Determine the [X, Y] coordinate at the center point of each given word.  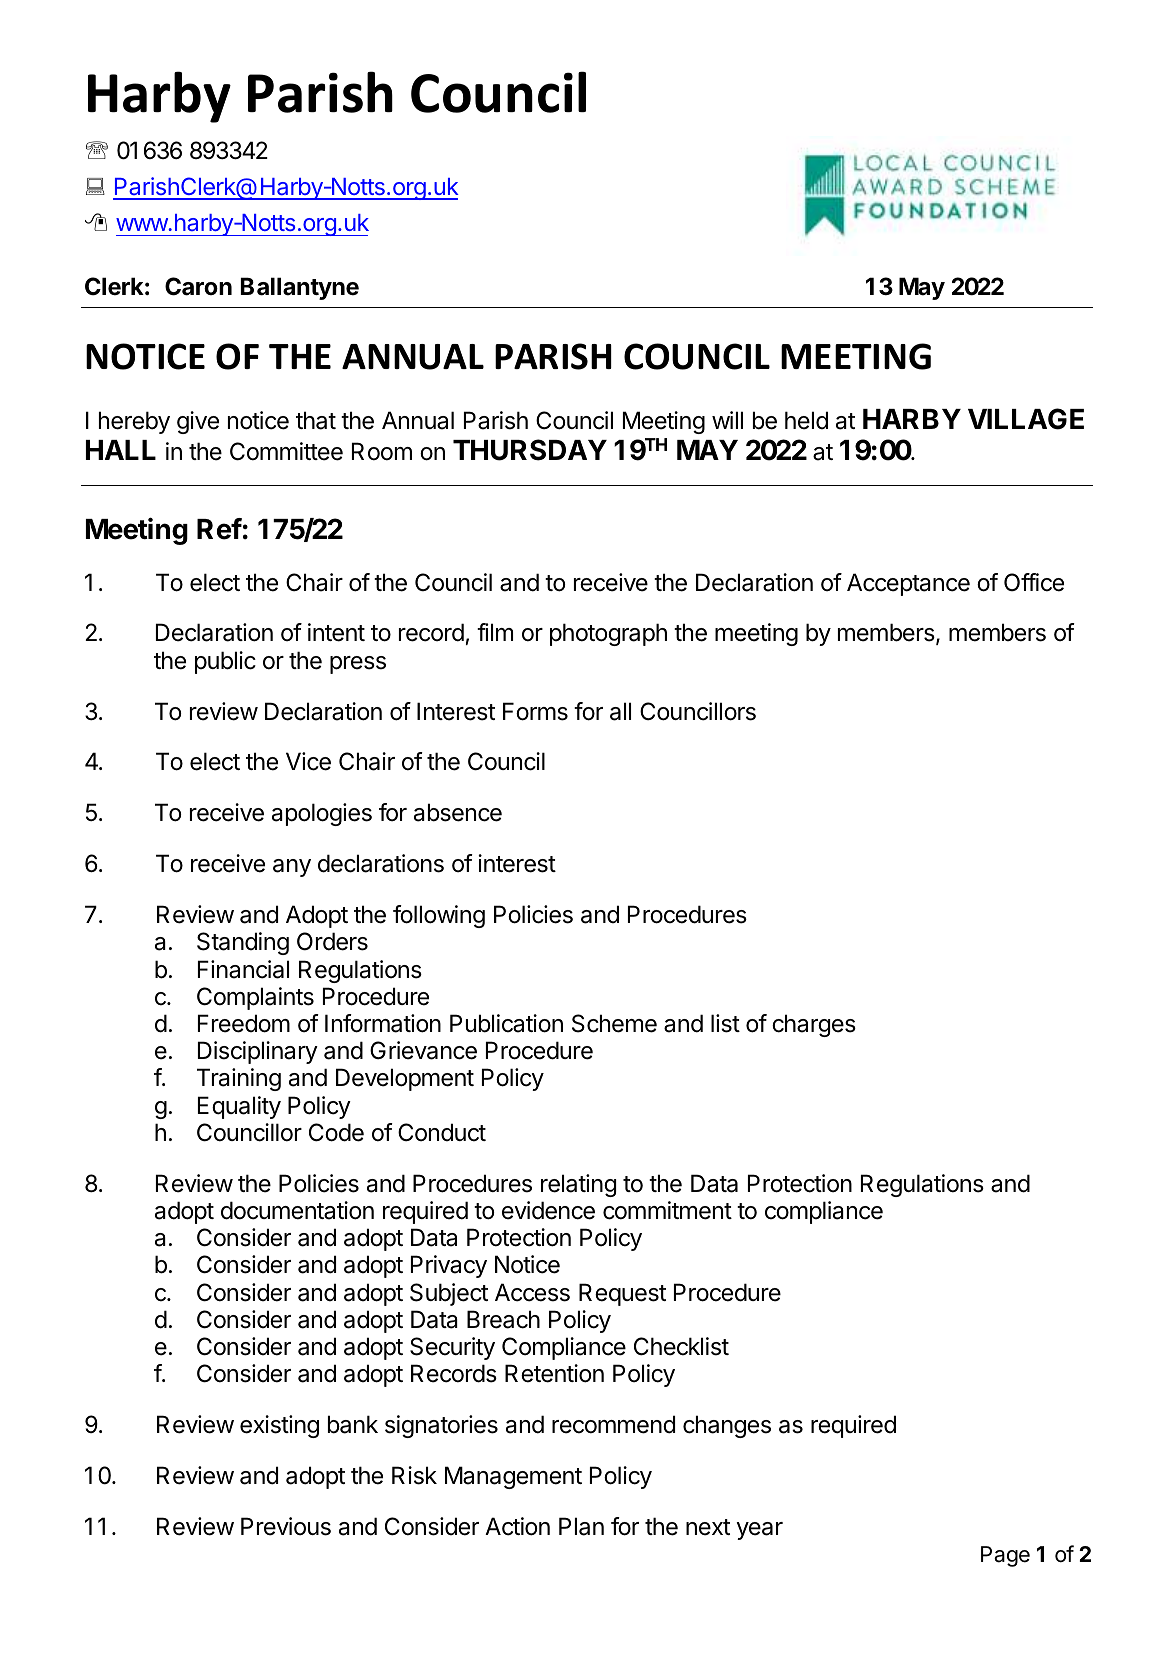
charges [814, 1025]
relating [578, 1185]
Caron [198, 286]
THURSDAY [530, 450]
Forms [535, 711]
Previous [286, 1526]
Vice [308, 761]
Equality [239, 1107]
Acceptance [908, 584]
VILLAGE [1026, 419]
